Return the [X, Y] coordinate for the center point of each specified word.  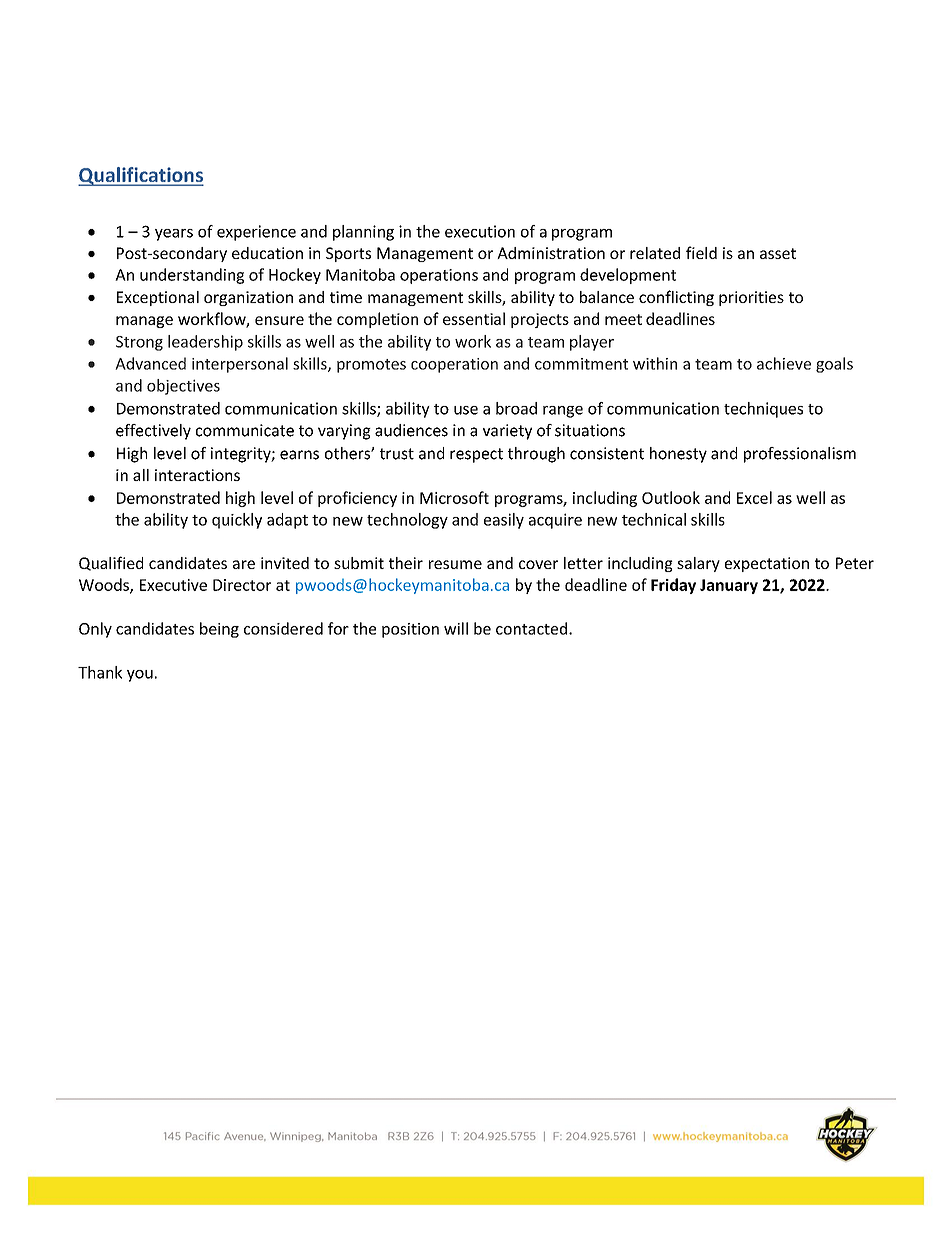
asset [778, 253]
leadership [205, 343]
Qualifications [141, 176]
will [456, 628]
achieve [784, 363]
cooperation [454, 365]
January [729, 586]
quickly [237, 521]
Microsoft [454, 497]
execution [480, 231]
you [140, 676]
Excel [754, 497]
